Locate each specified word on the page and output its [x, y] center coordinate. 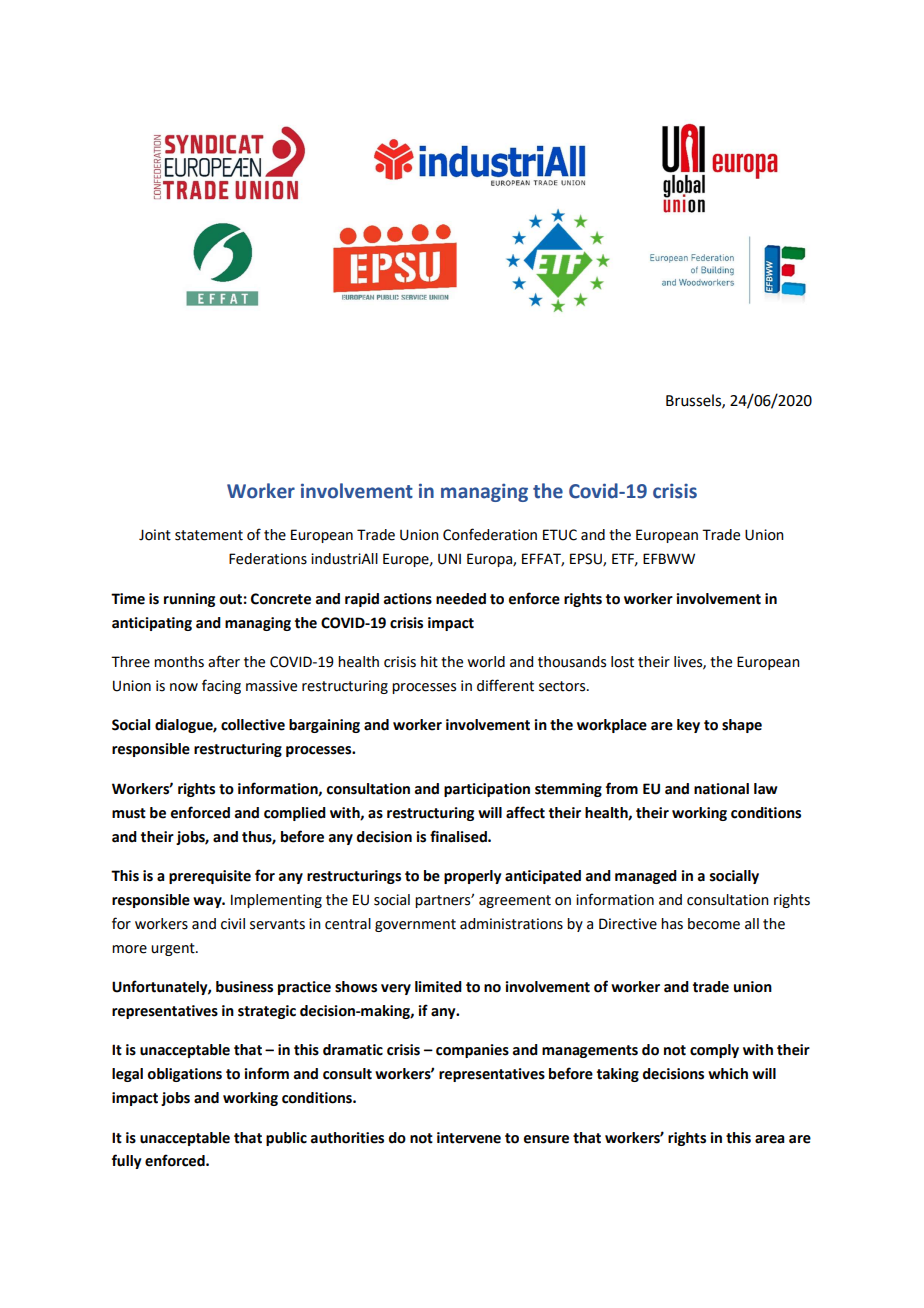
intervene [469, 1138]
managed [646, 877]
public [286, 1139]
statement [209, 535]
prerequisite [210, 877]
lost [622, 662]
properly [472, 877]
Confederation [490, 534]
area [770, 1139]
